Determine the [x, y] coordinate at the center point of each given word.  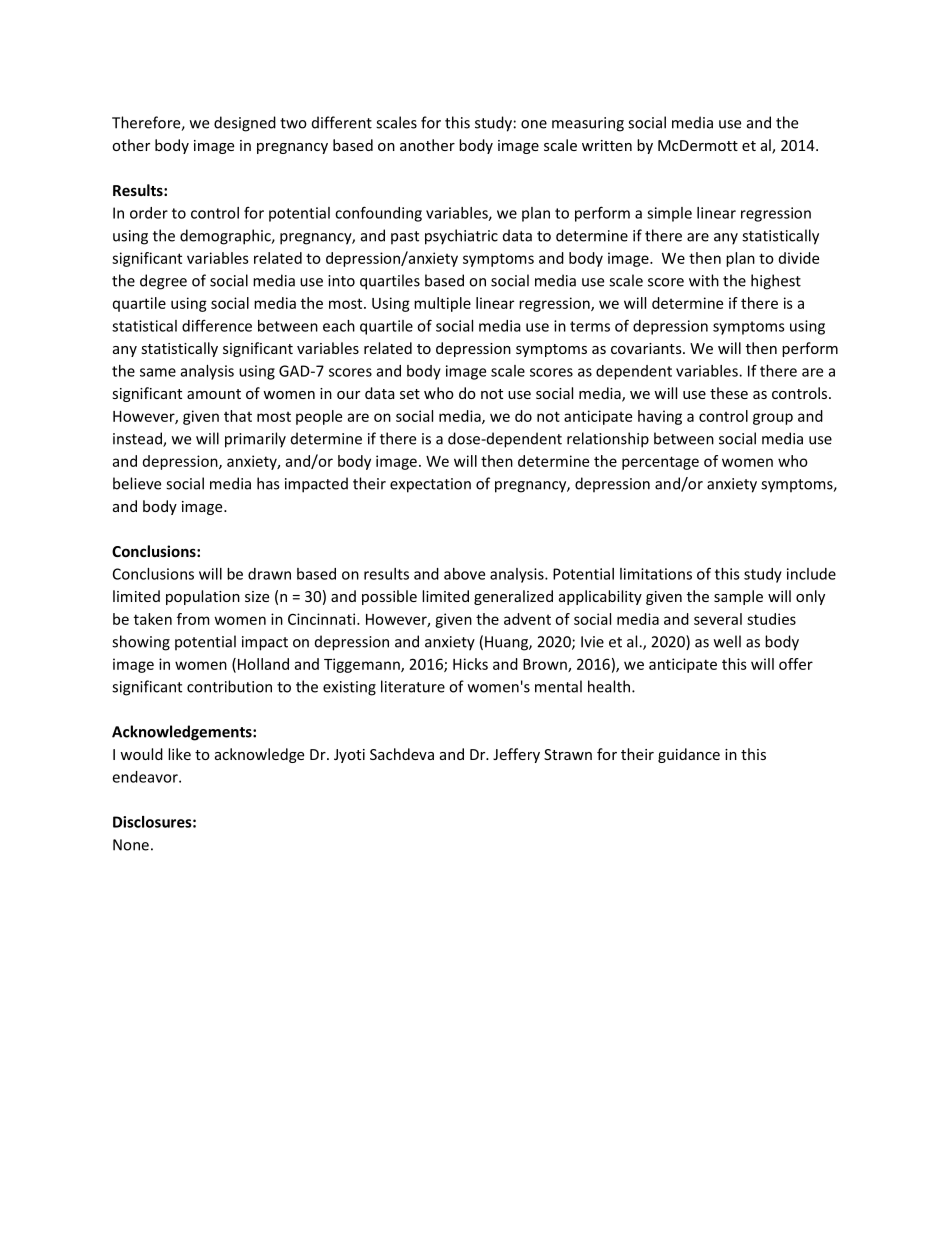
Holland [263, 664]
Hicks [470, 664]
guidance [689, 755]
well [727, 641]
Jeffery [516, 755]
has [268, 483]
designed [245, 124]
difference [217, 325]
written [607, 145]
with [704, 280]
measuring [588, 124]
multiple [442, 304]
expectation [430, 485]
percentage [660, 463]
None [131, 845]
